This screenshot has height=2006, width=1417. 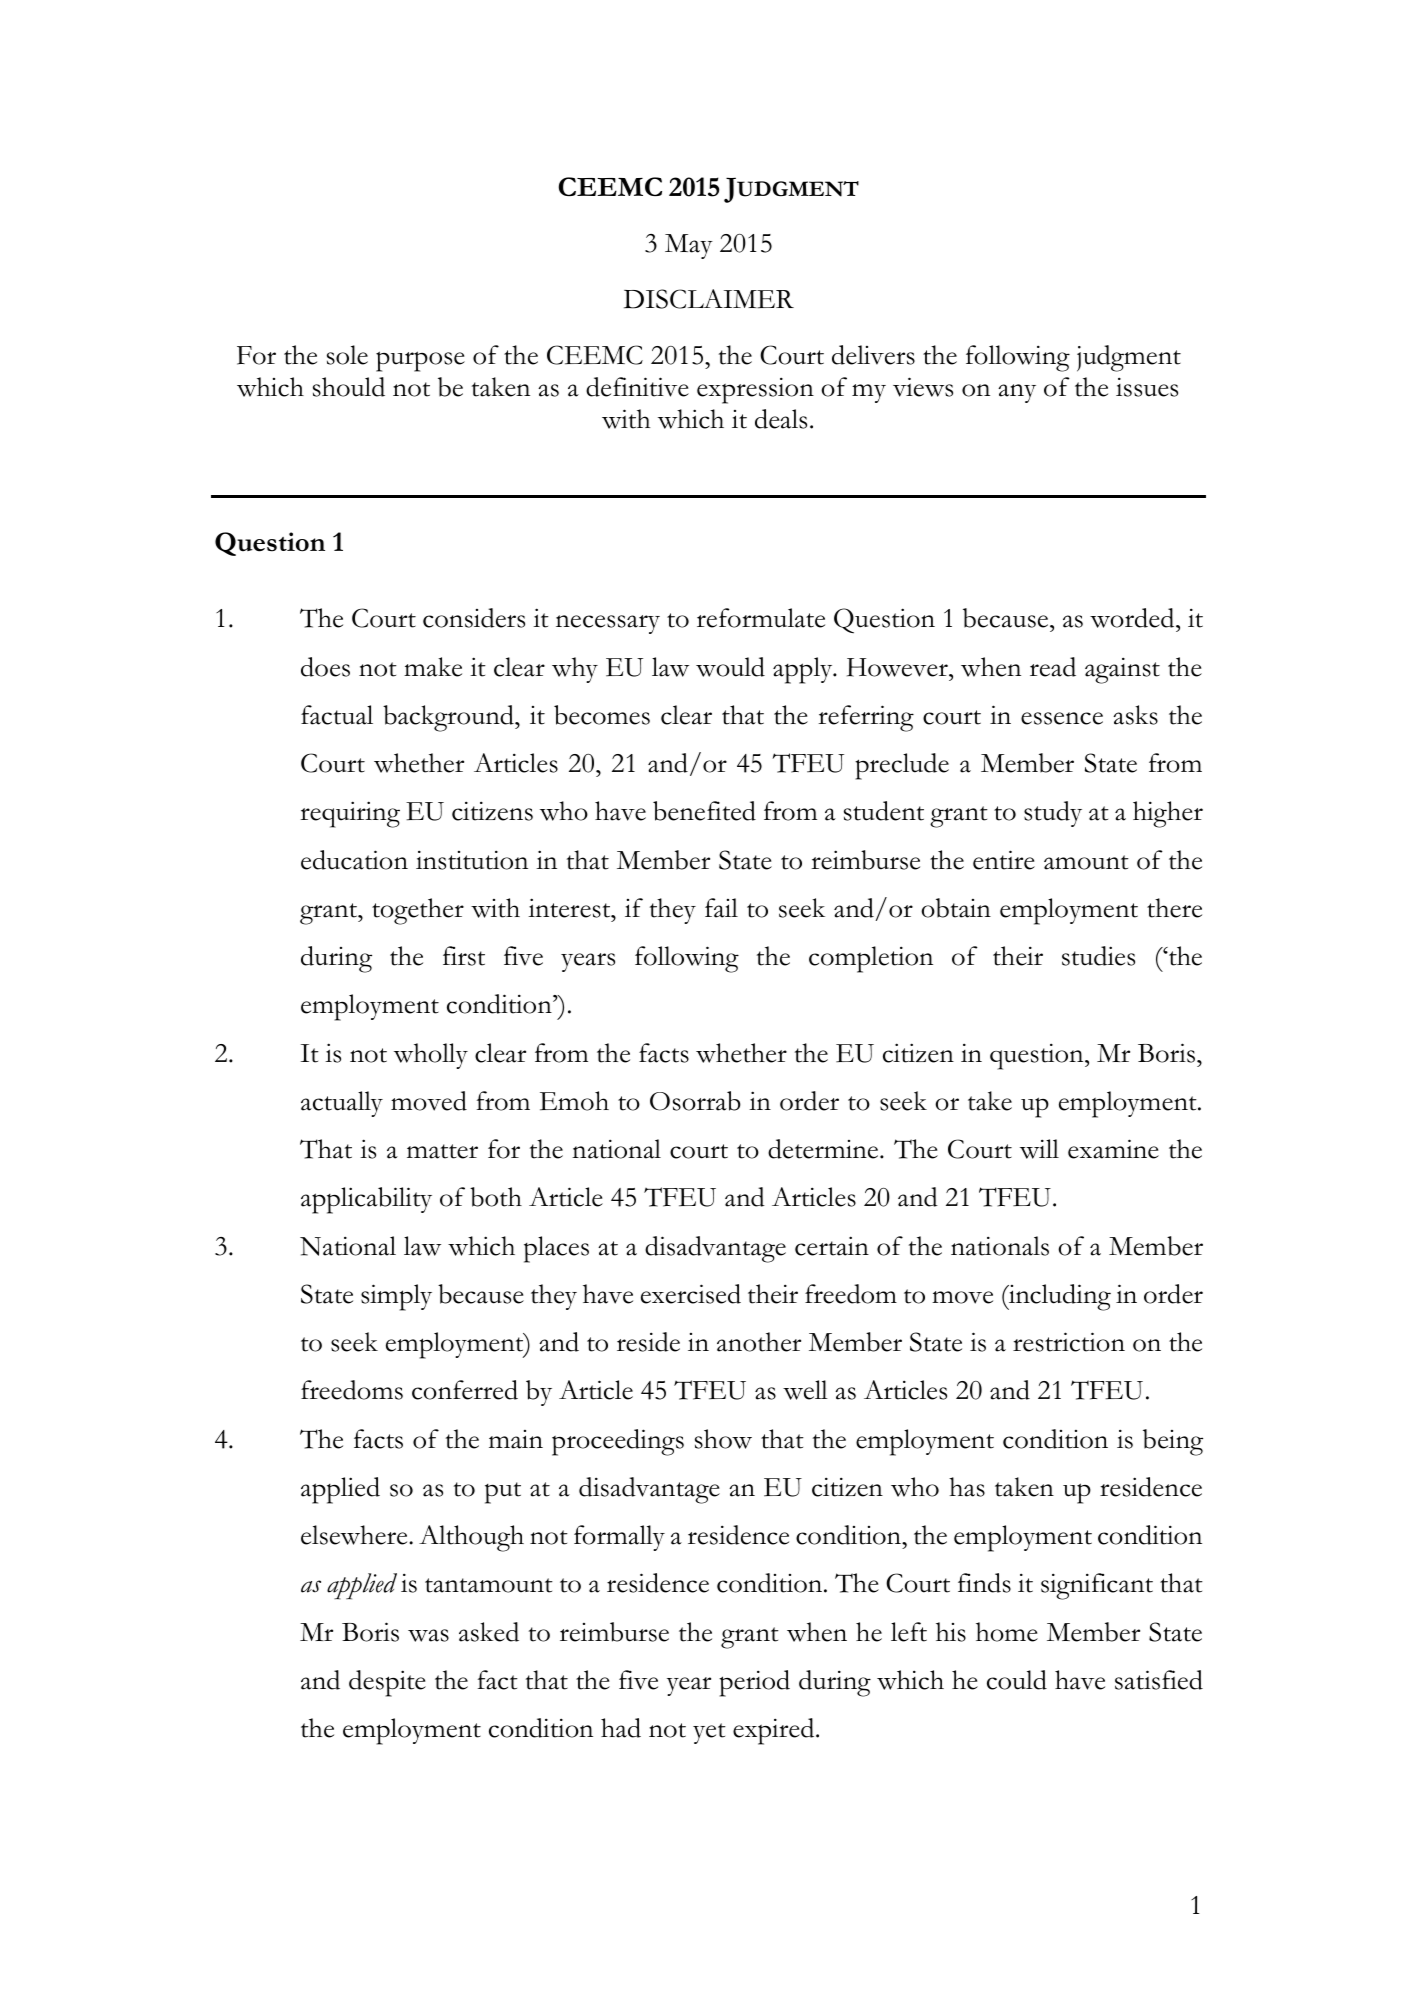 I want to click on studies, so click(x=1098, y=956).
